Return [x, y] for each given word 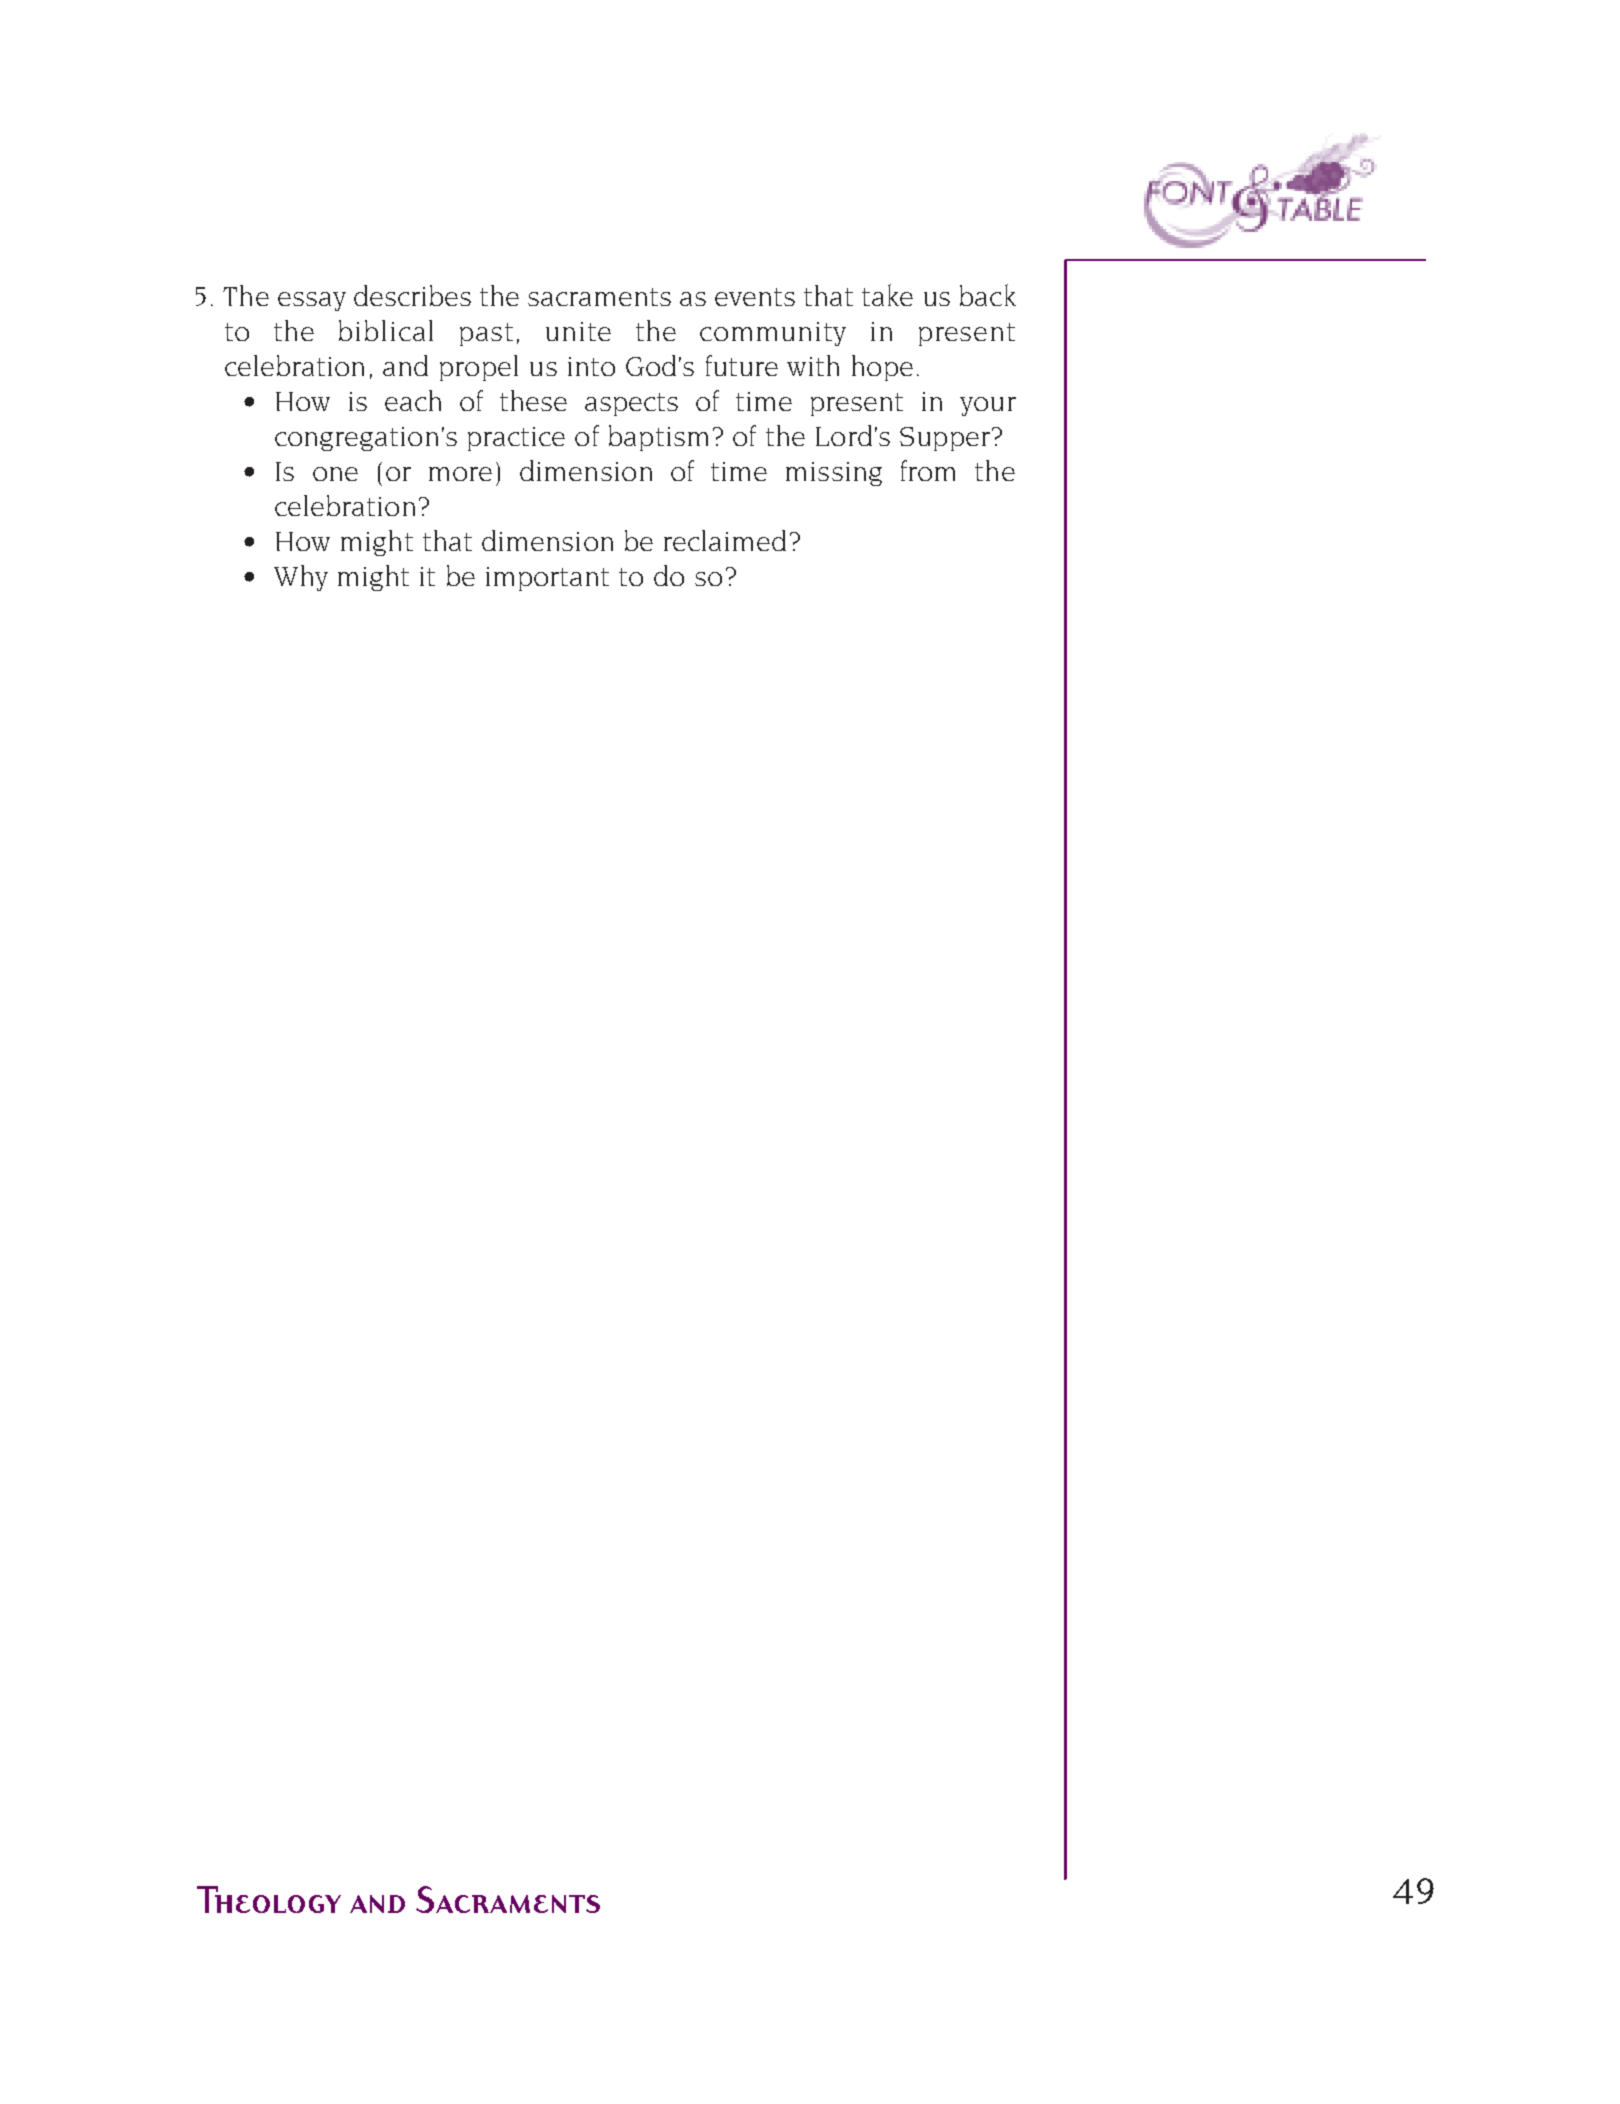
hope [882, 368]
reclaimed [725, 540]
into [591, 366]
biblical [386, 330]
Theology [269, 1899]
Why [301, 578]
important [547, 579]
